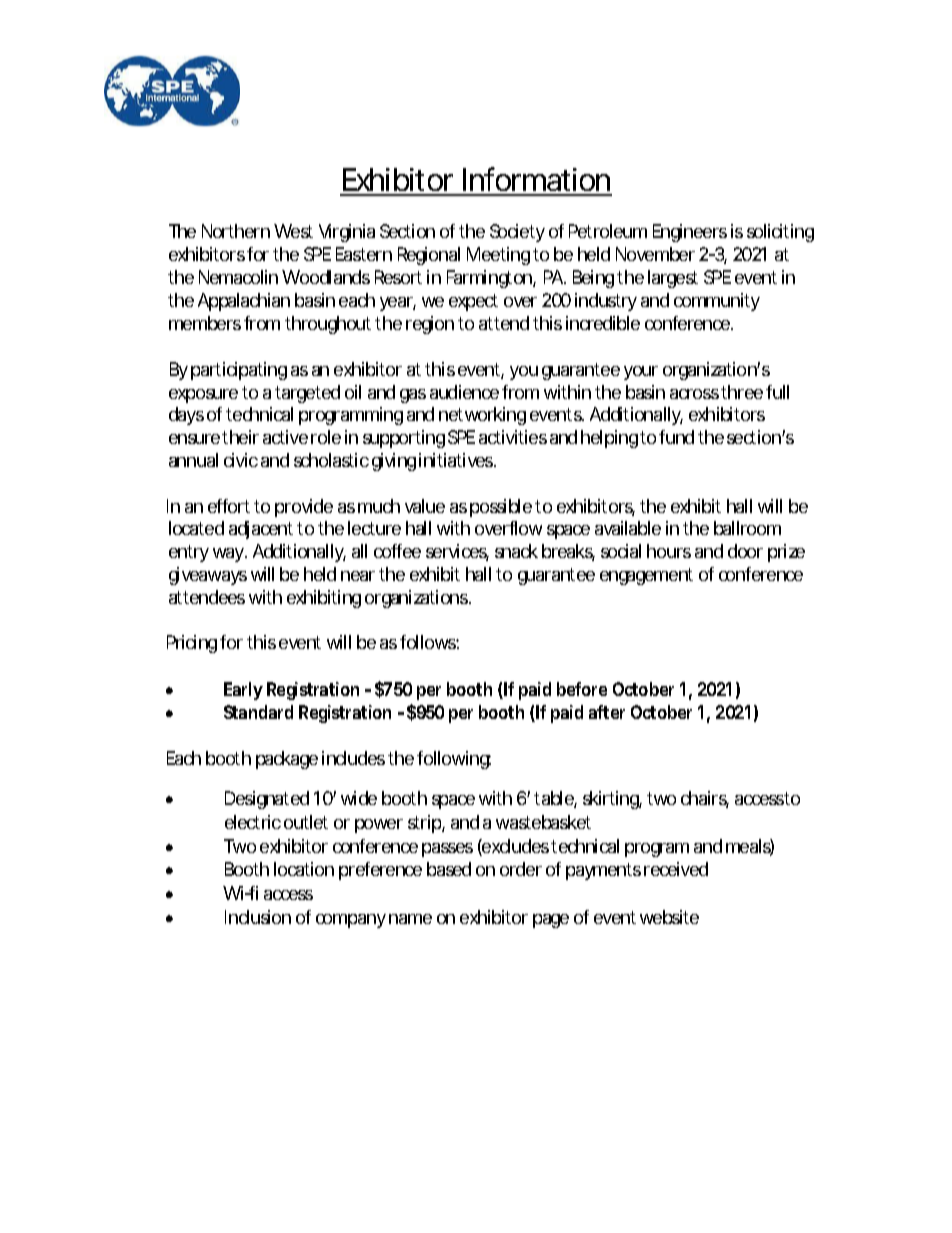 This document has height=1233, width=952. What do you see at coordinates (498, 256) in the document?
I see `Meeting` at bounding box center [498, 256].
